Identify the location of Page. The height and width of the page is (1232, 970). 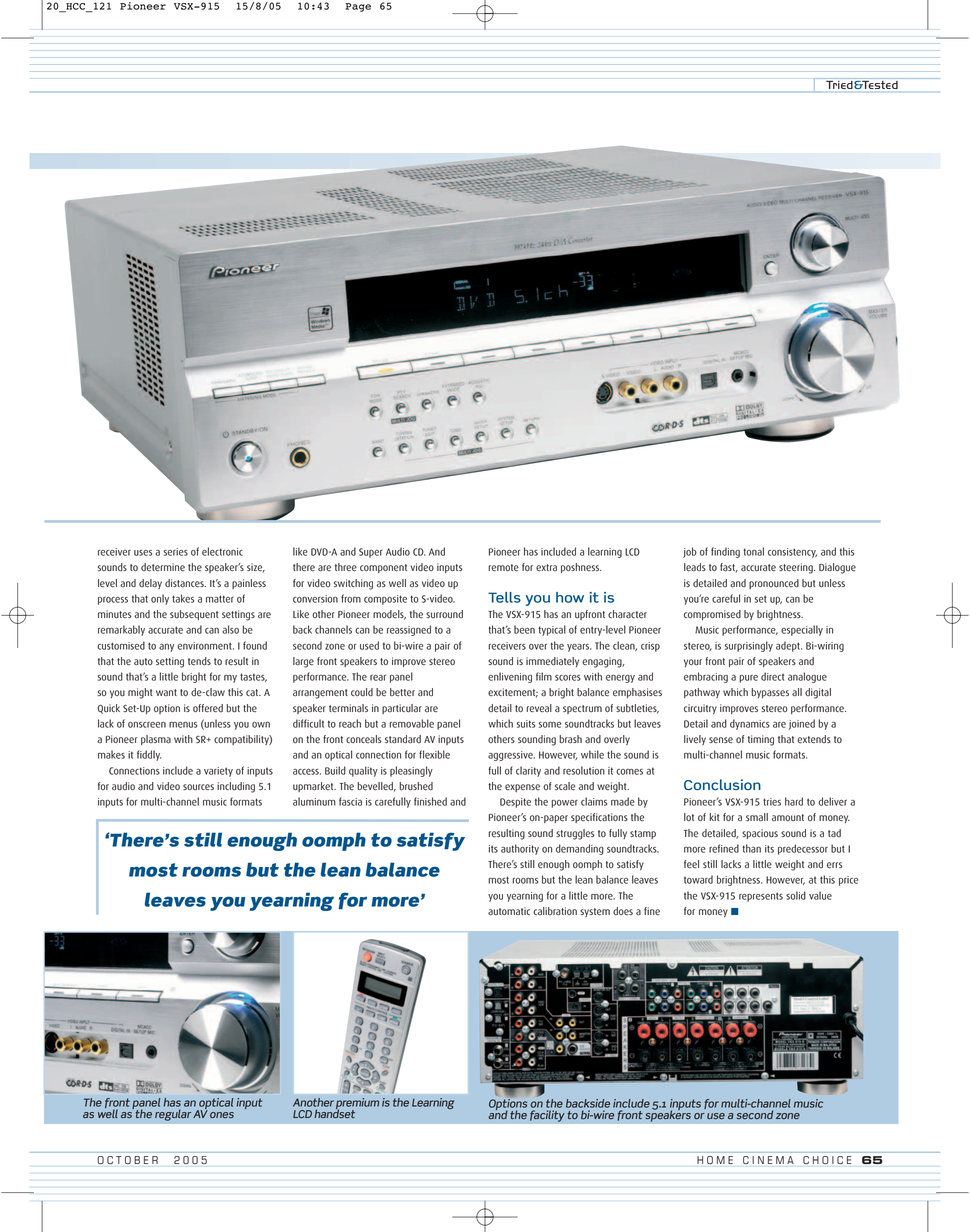
(358, 7).
